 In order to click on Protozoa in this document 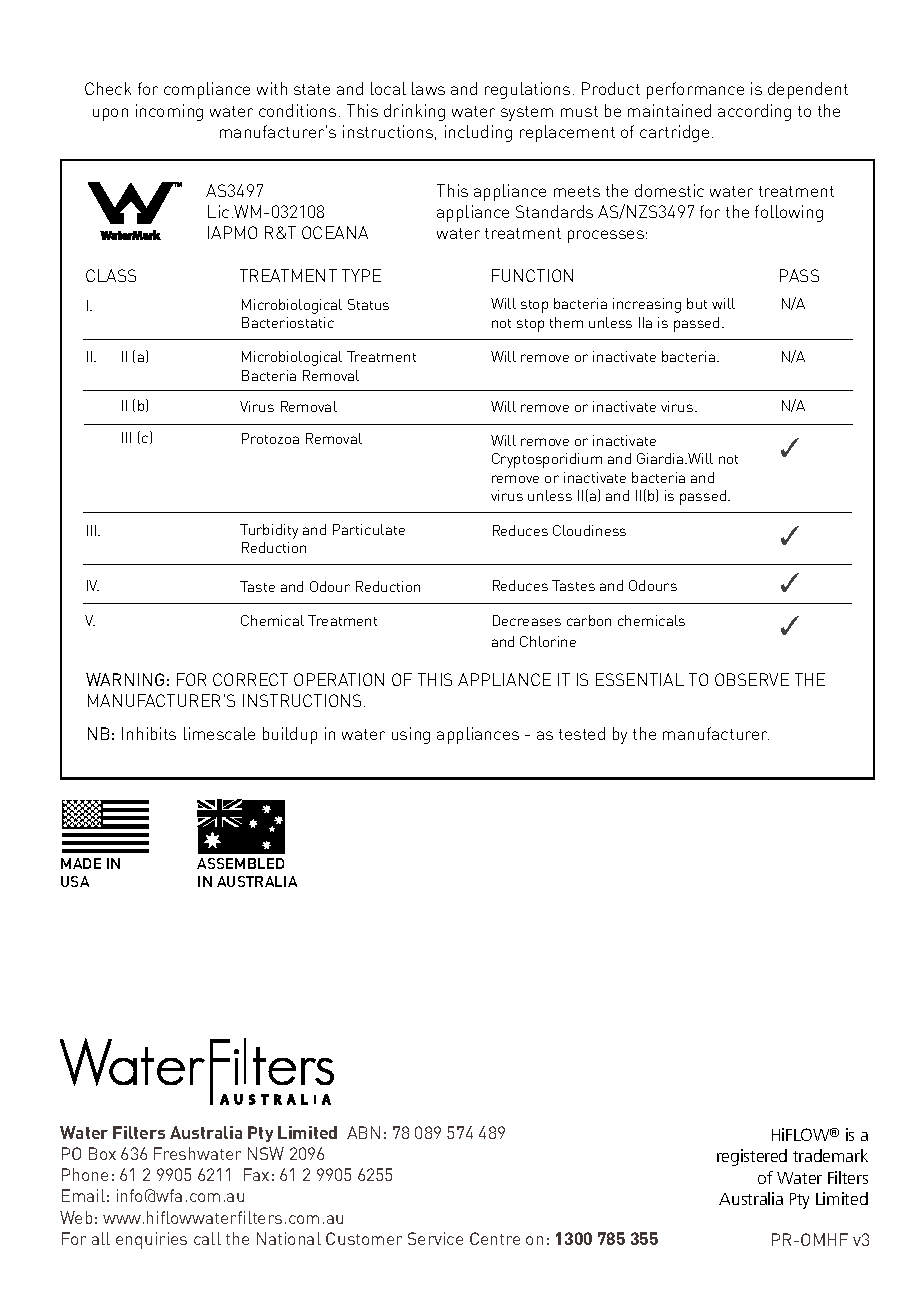, I will do `click(270, 438)`.
